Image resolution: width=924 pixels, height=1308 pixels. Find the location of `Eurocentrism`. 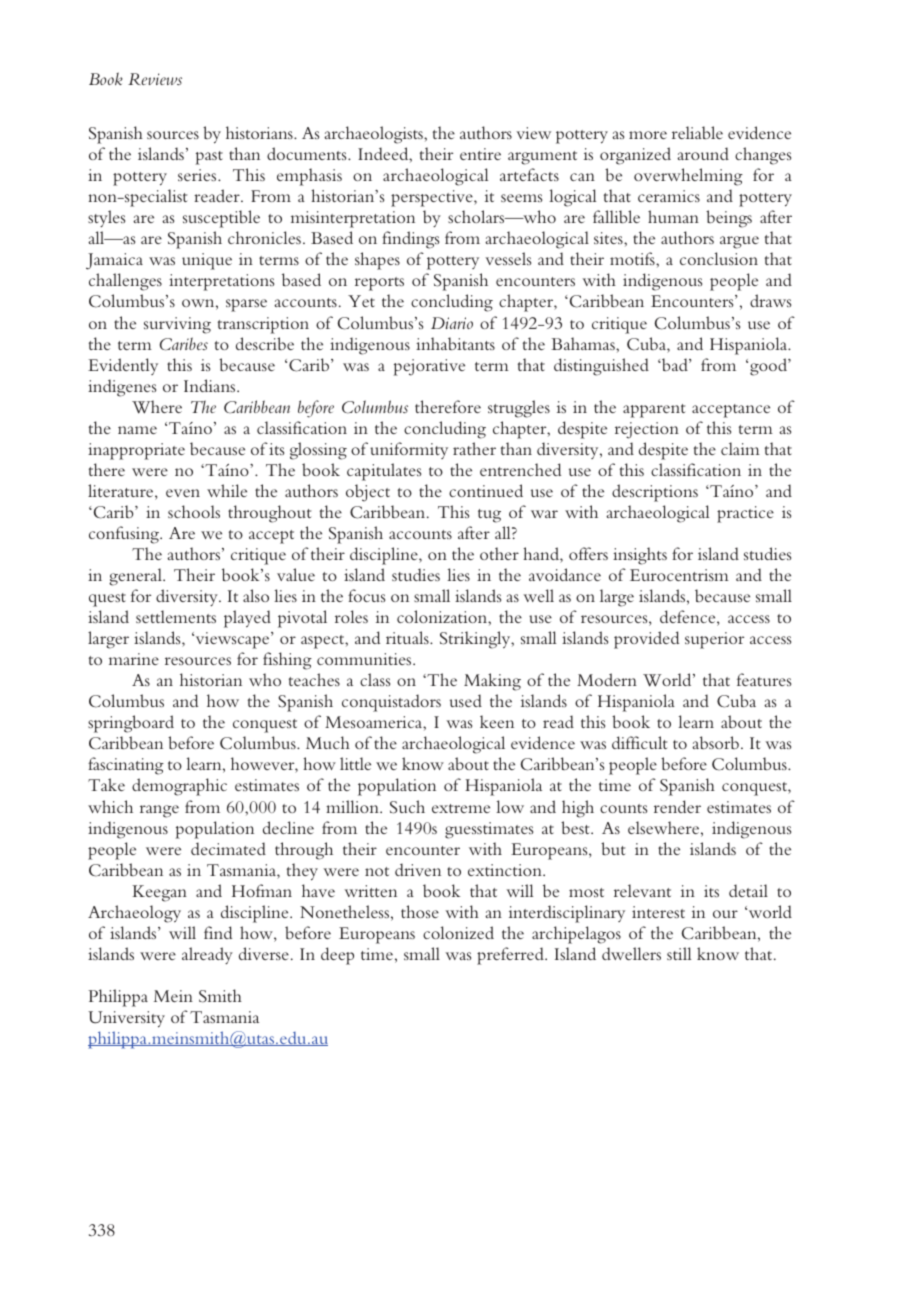

Eurocentrism is located at coordinates (679, 575).
